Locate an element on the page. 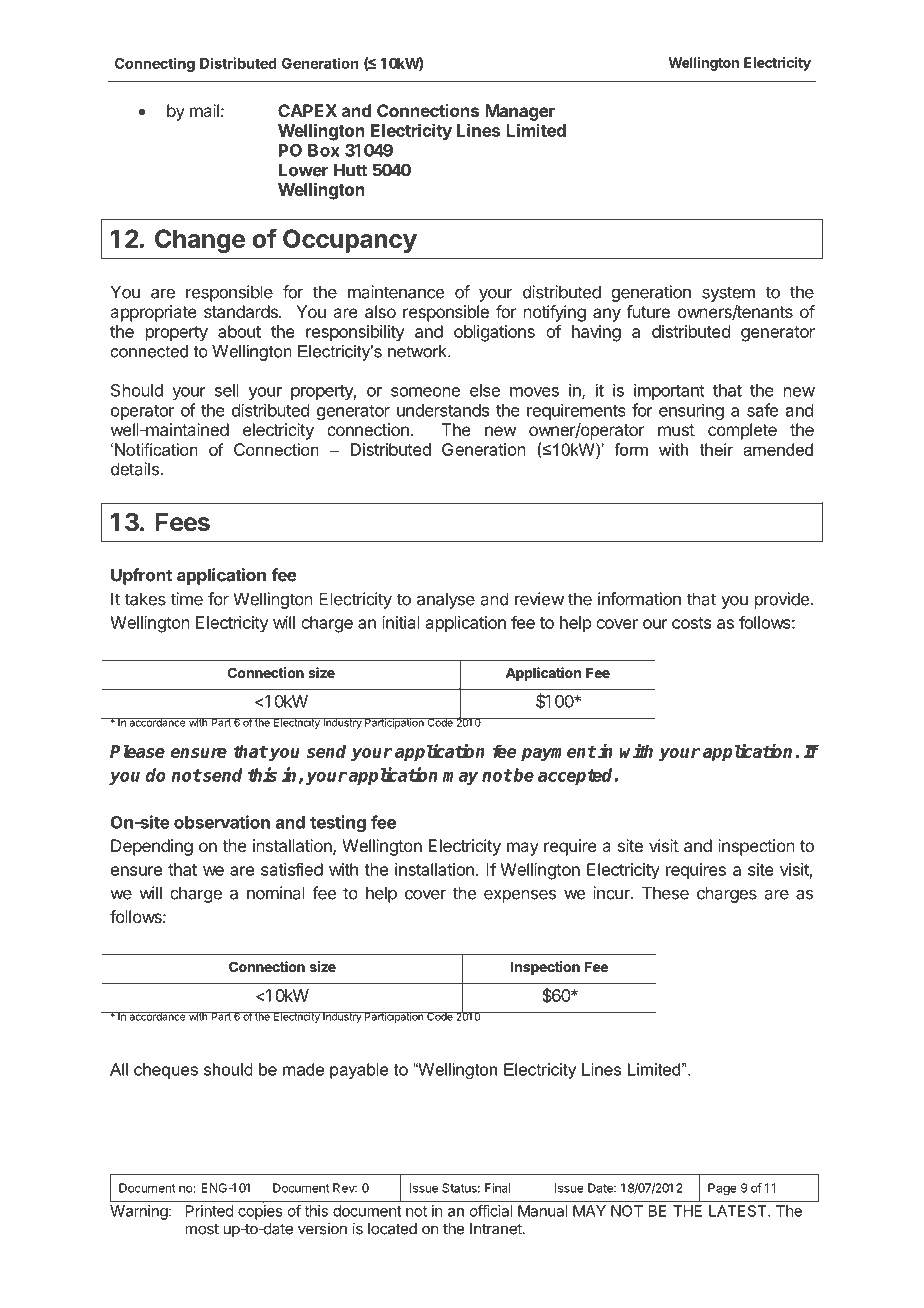 This document has height=1308, width=924. mail is located at coordinates (204, 110).
